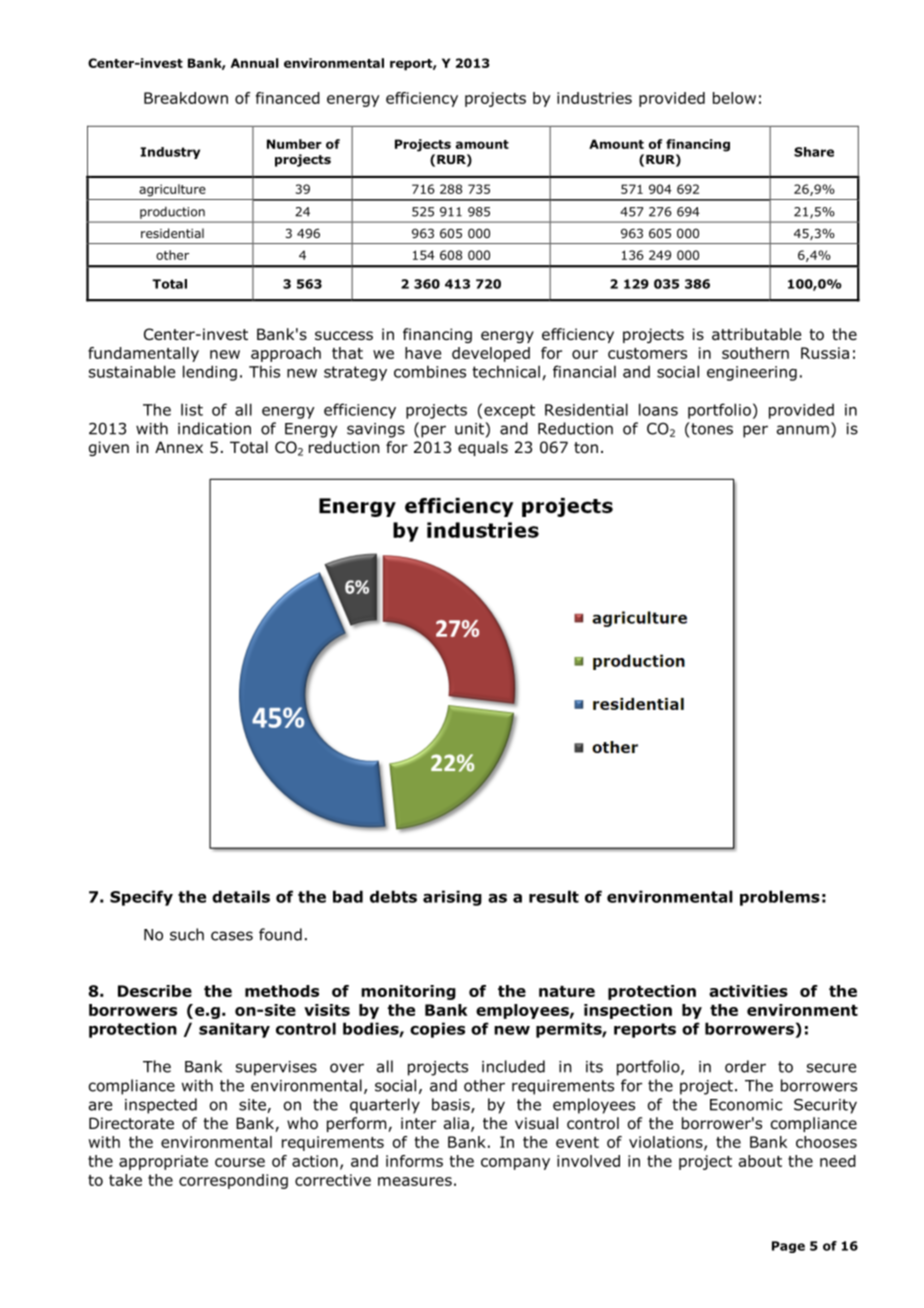 The width and height of the image is (924, 1308). What do you see at coordinates (594, 98) in the image?
I see `industries` at bounding box center [594, 98].
